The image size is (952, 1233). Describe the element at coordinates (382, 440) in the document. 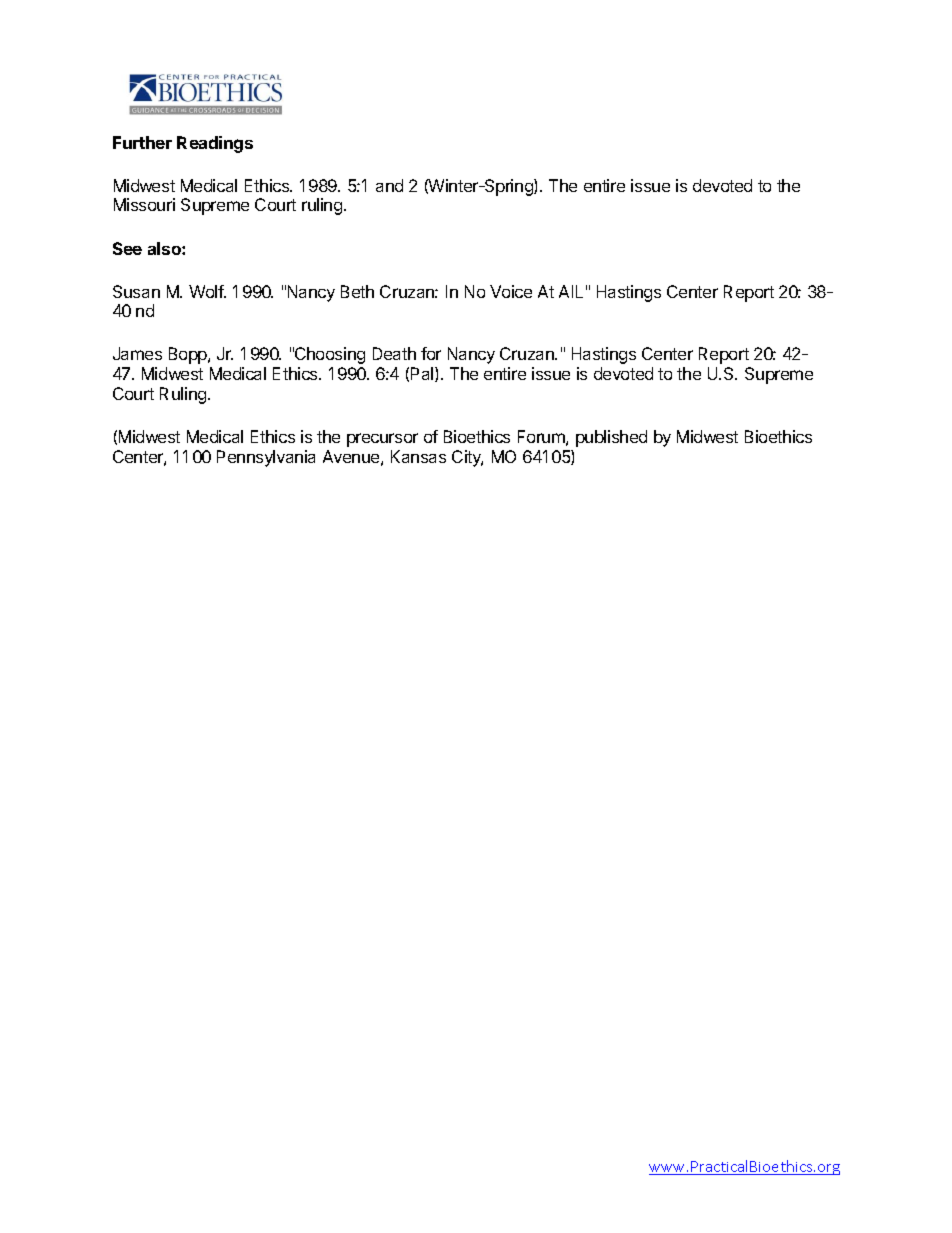

I see `precursor` at that location.
